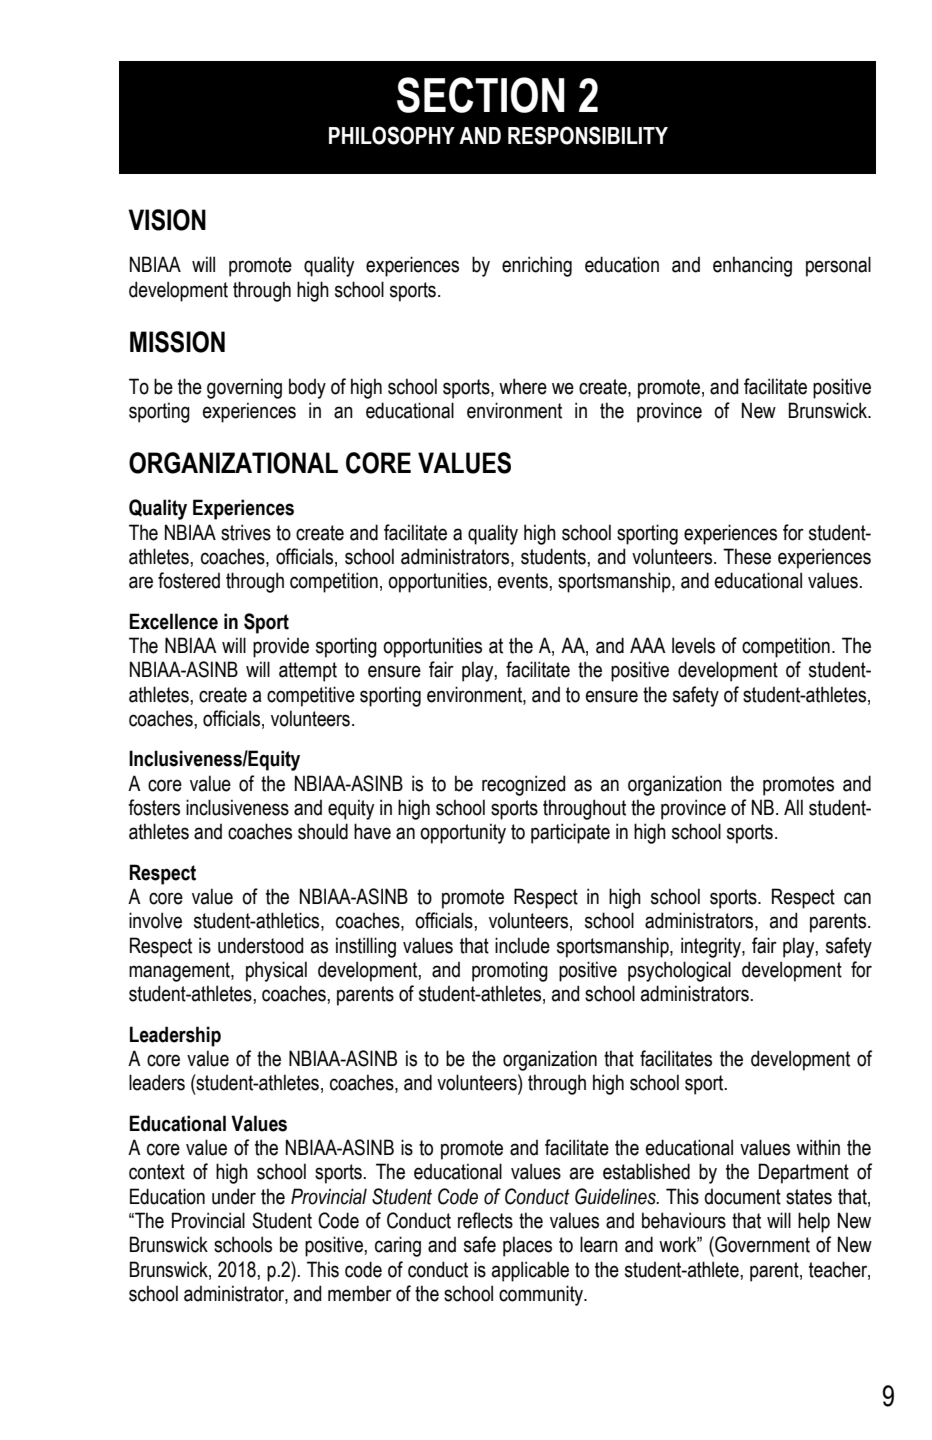 This screenshot has height=1440, width=932. What do you see at coordinates (481, 95) in the screenshot?
I see `SECTION` at bounding box center [481, 95].
